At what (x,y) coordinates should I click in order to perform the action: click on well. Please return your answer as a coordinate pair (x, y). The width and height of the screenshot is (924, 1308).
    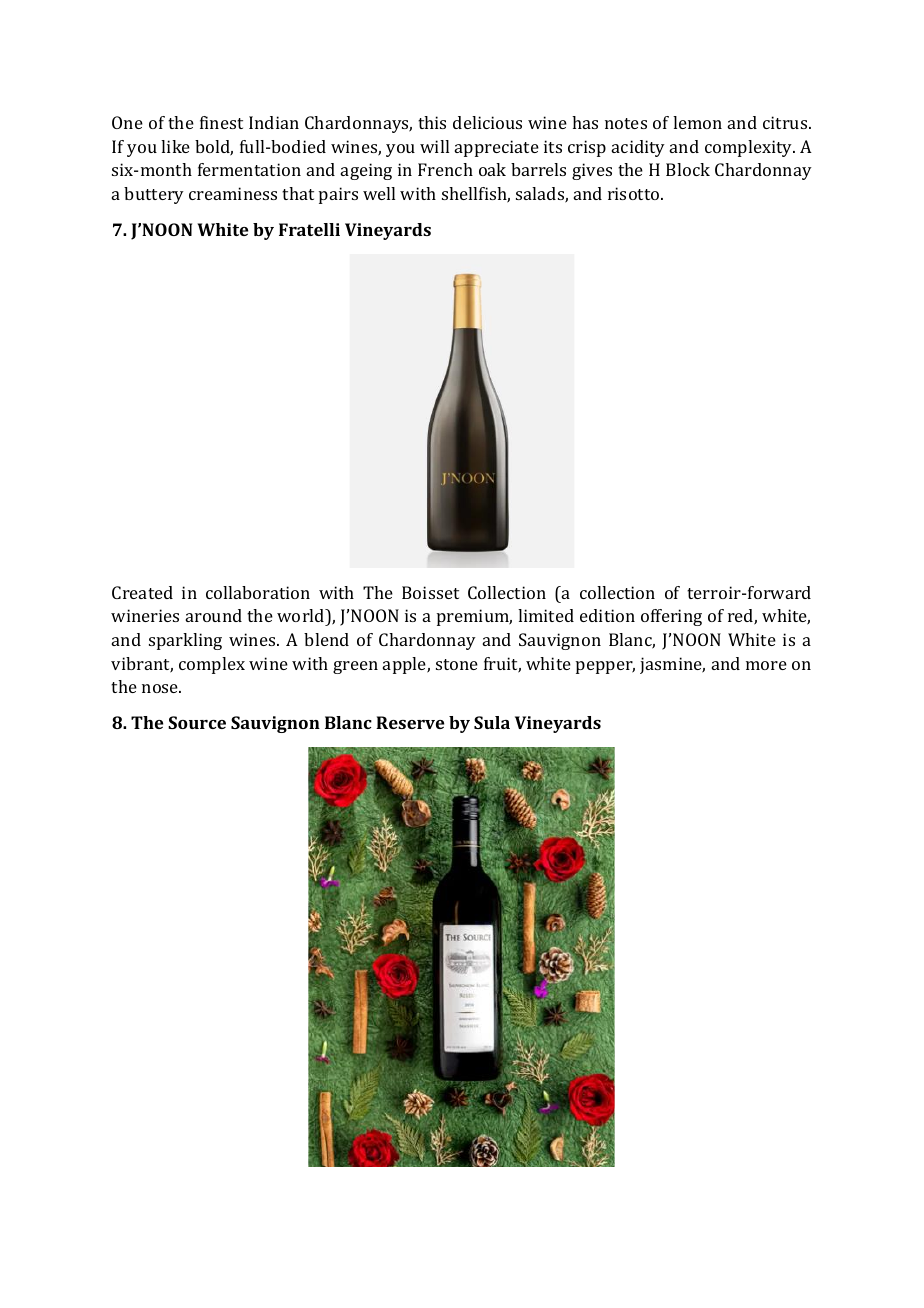
    Looking at the image, I should click on (379, 193).
